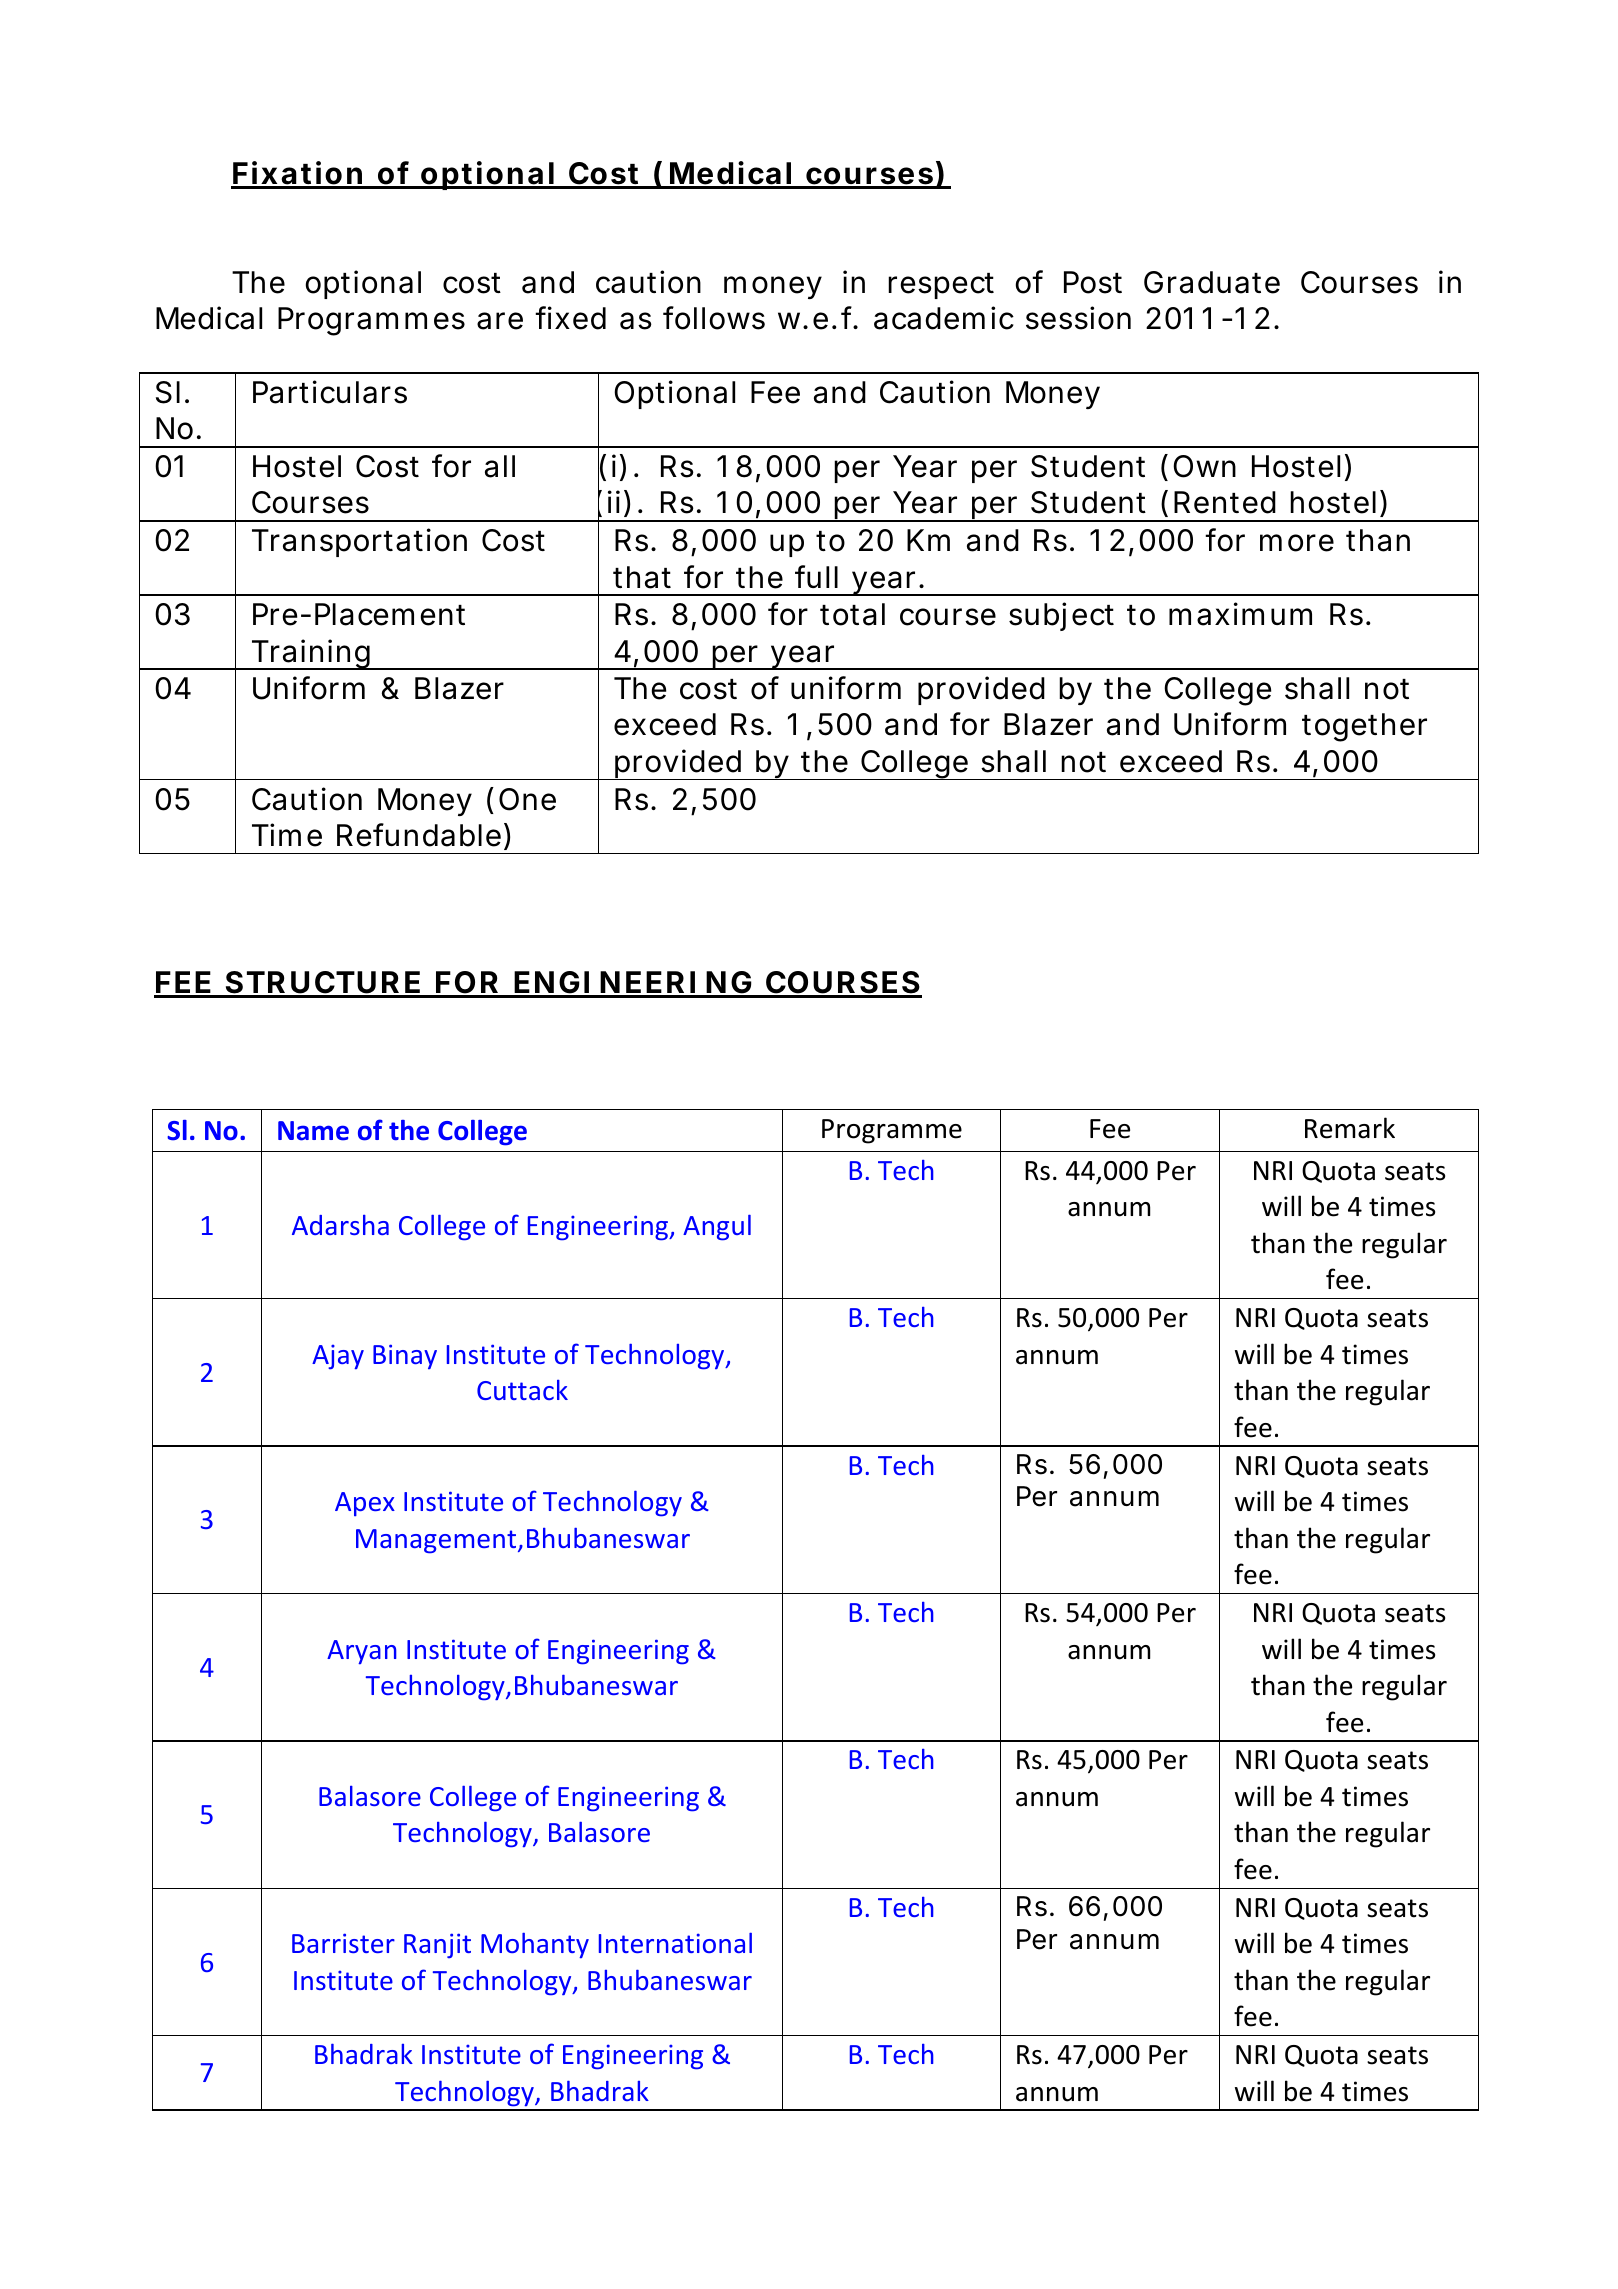 This screenshot has width=1618, height=2289. Describe the element at coordinates (535, 1945) in the screenshot. I see `Mohanty` at that location.
